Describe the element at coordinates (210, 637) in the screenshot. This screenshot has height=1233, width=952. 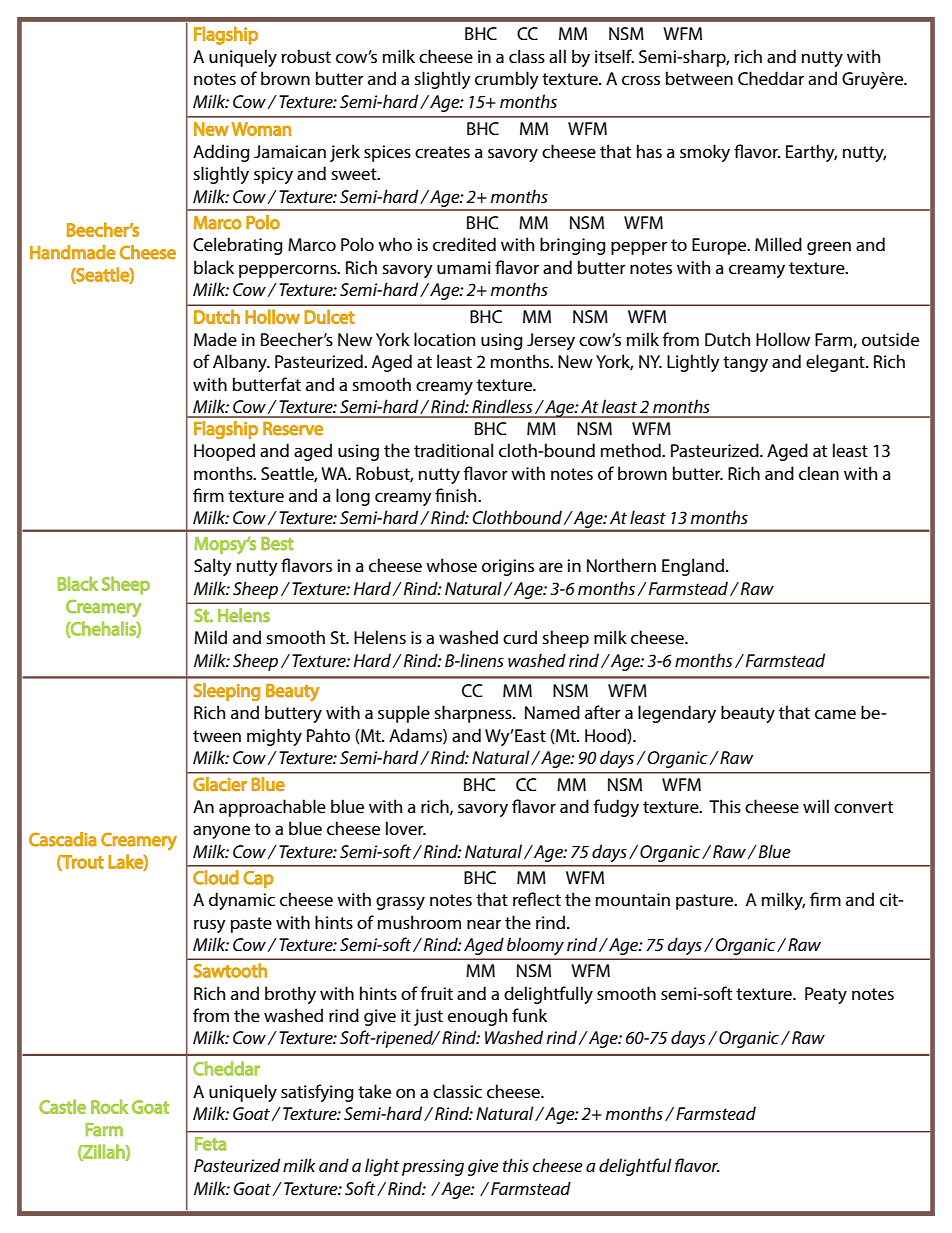
I see `Mild` at that location.
